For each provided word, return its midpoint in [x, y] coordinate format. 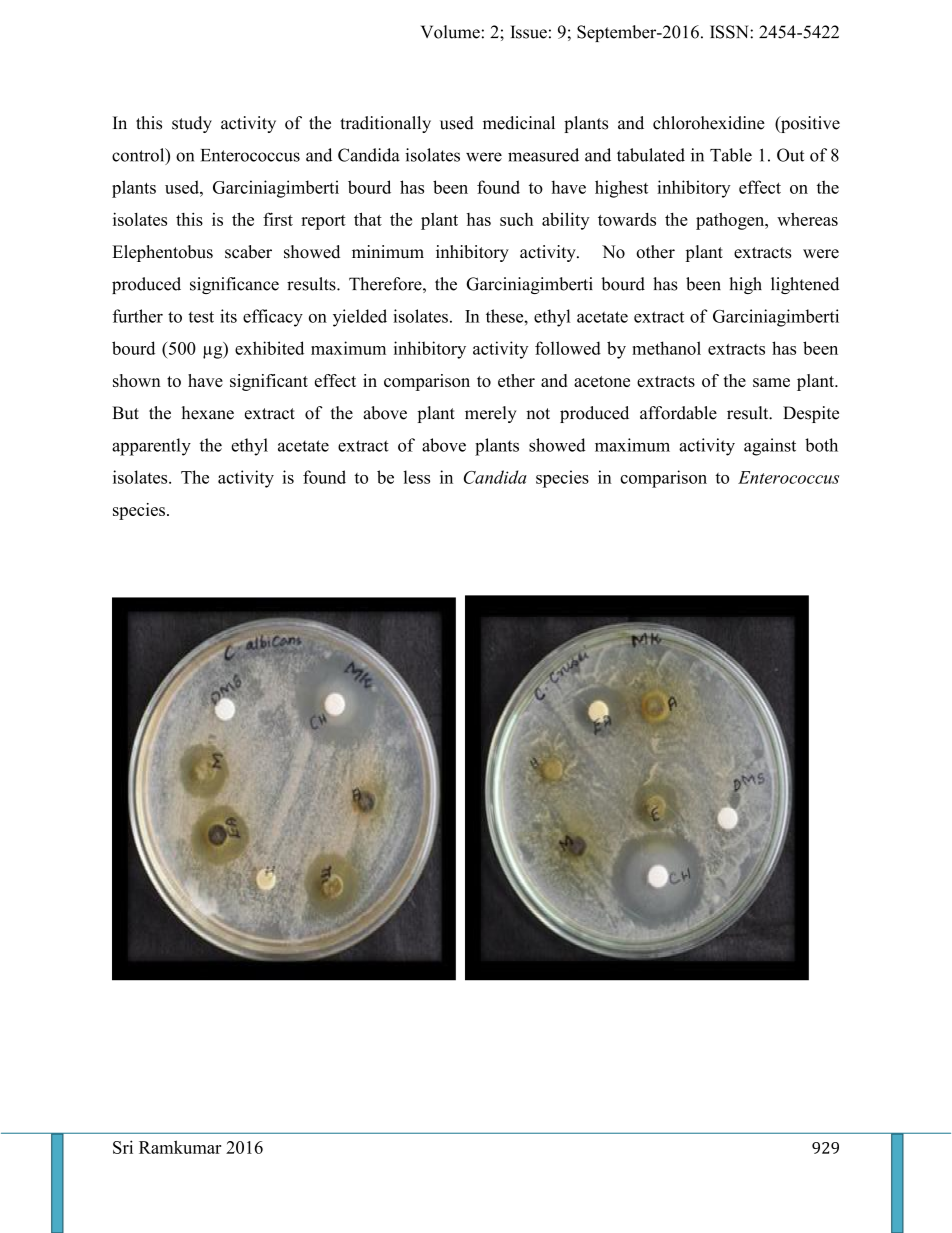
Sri [123, 1147]
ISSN [730, 32]
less [416, 477]
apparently [151, 447]
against [770, 447]
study [192, 124]
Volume [450, 32]
